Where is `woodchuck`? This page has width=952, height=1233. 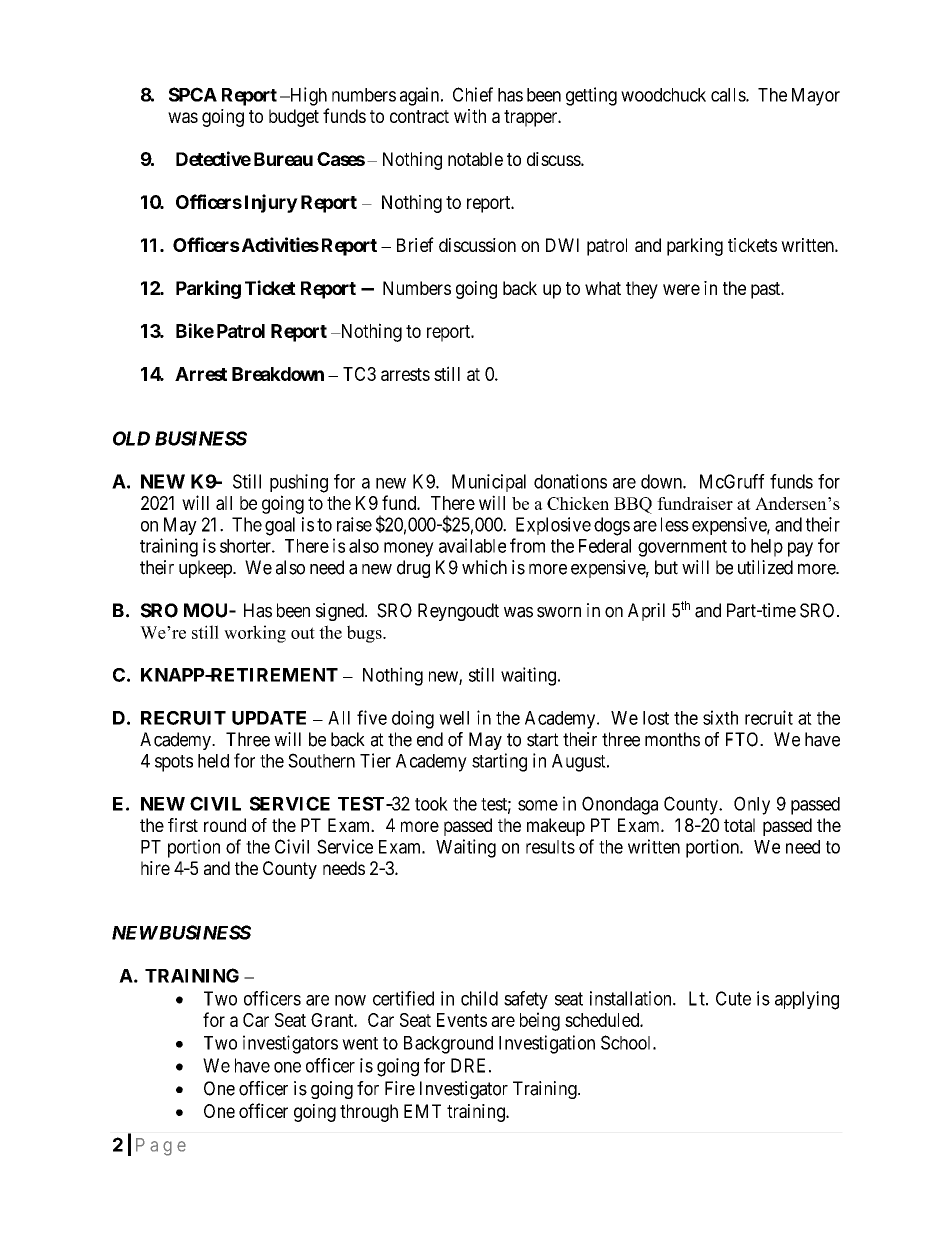 woodchuck is located at coordinates (663, 95).
